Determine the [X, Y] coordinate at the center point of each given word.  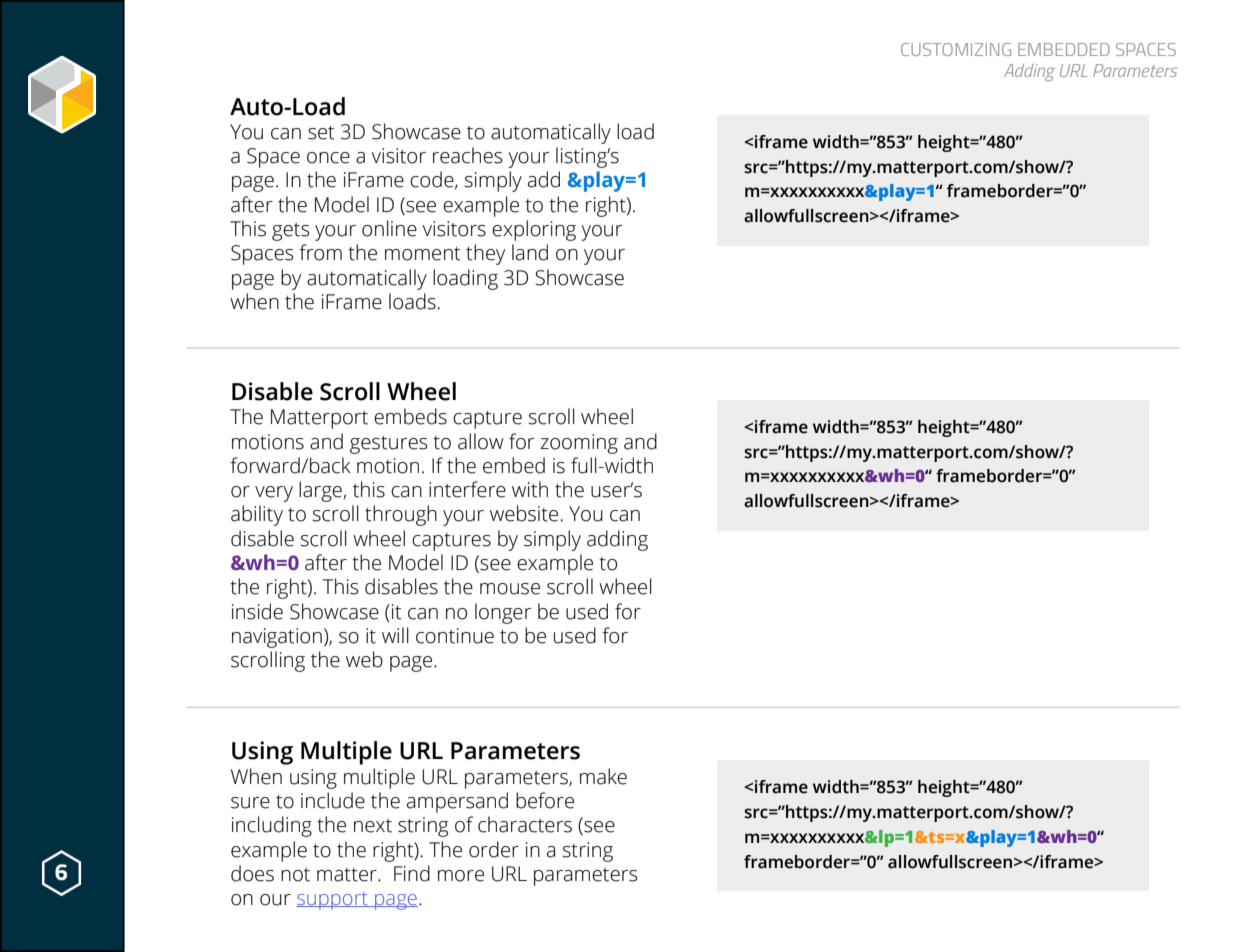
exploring [534, 230]
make [603, 776]
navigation [277, 638]
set [321, 133]
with [530, 489]
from [320, 252]
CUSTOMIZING [956, 49]
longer [503, 613]
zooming [579, 444]
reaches [468, 155]
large [320, 491]
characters [525, 824]
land [530, 252]
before [545, 800]
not [295, 875]
